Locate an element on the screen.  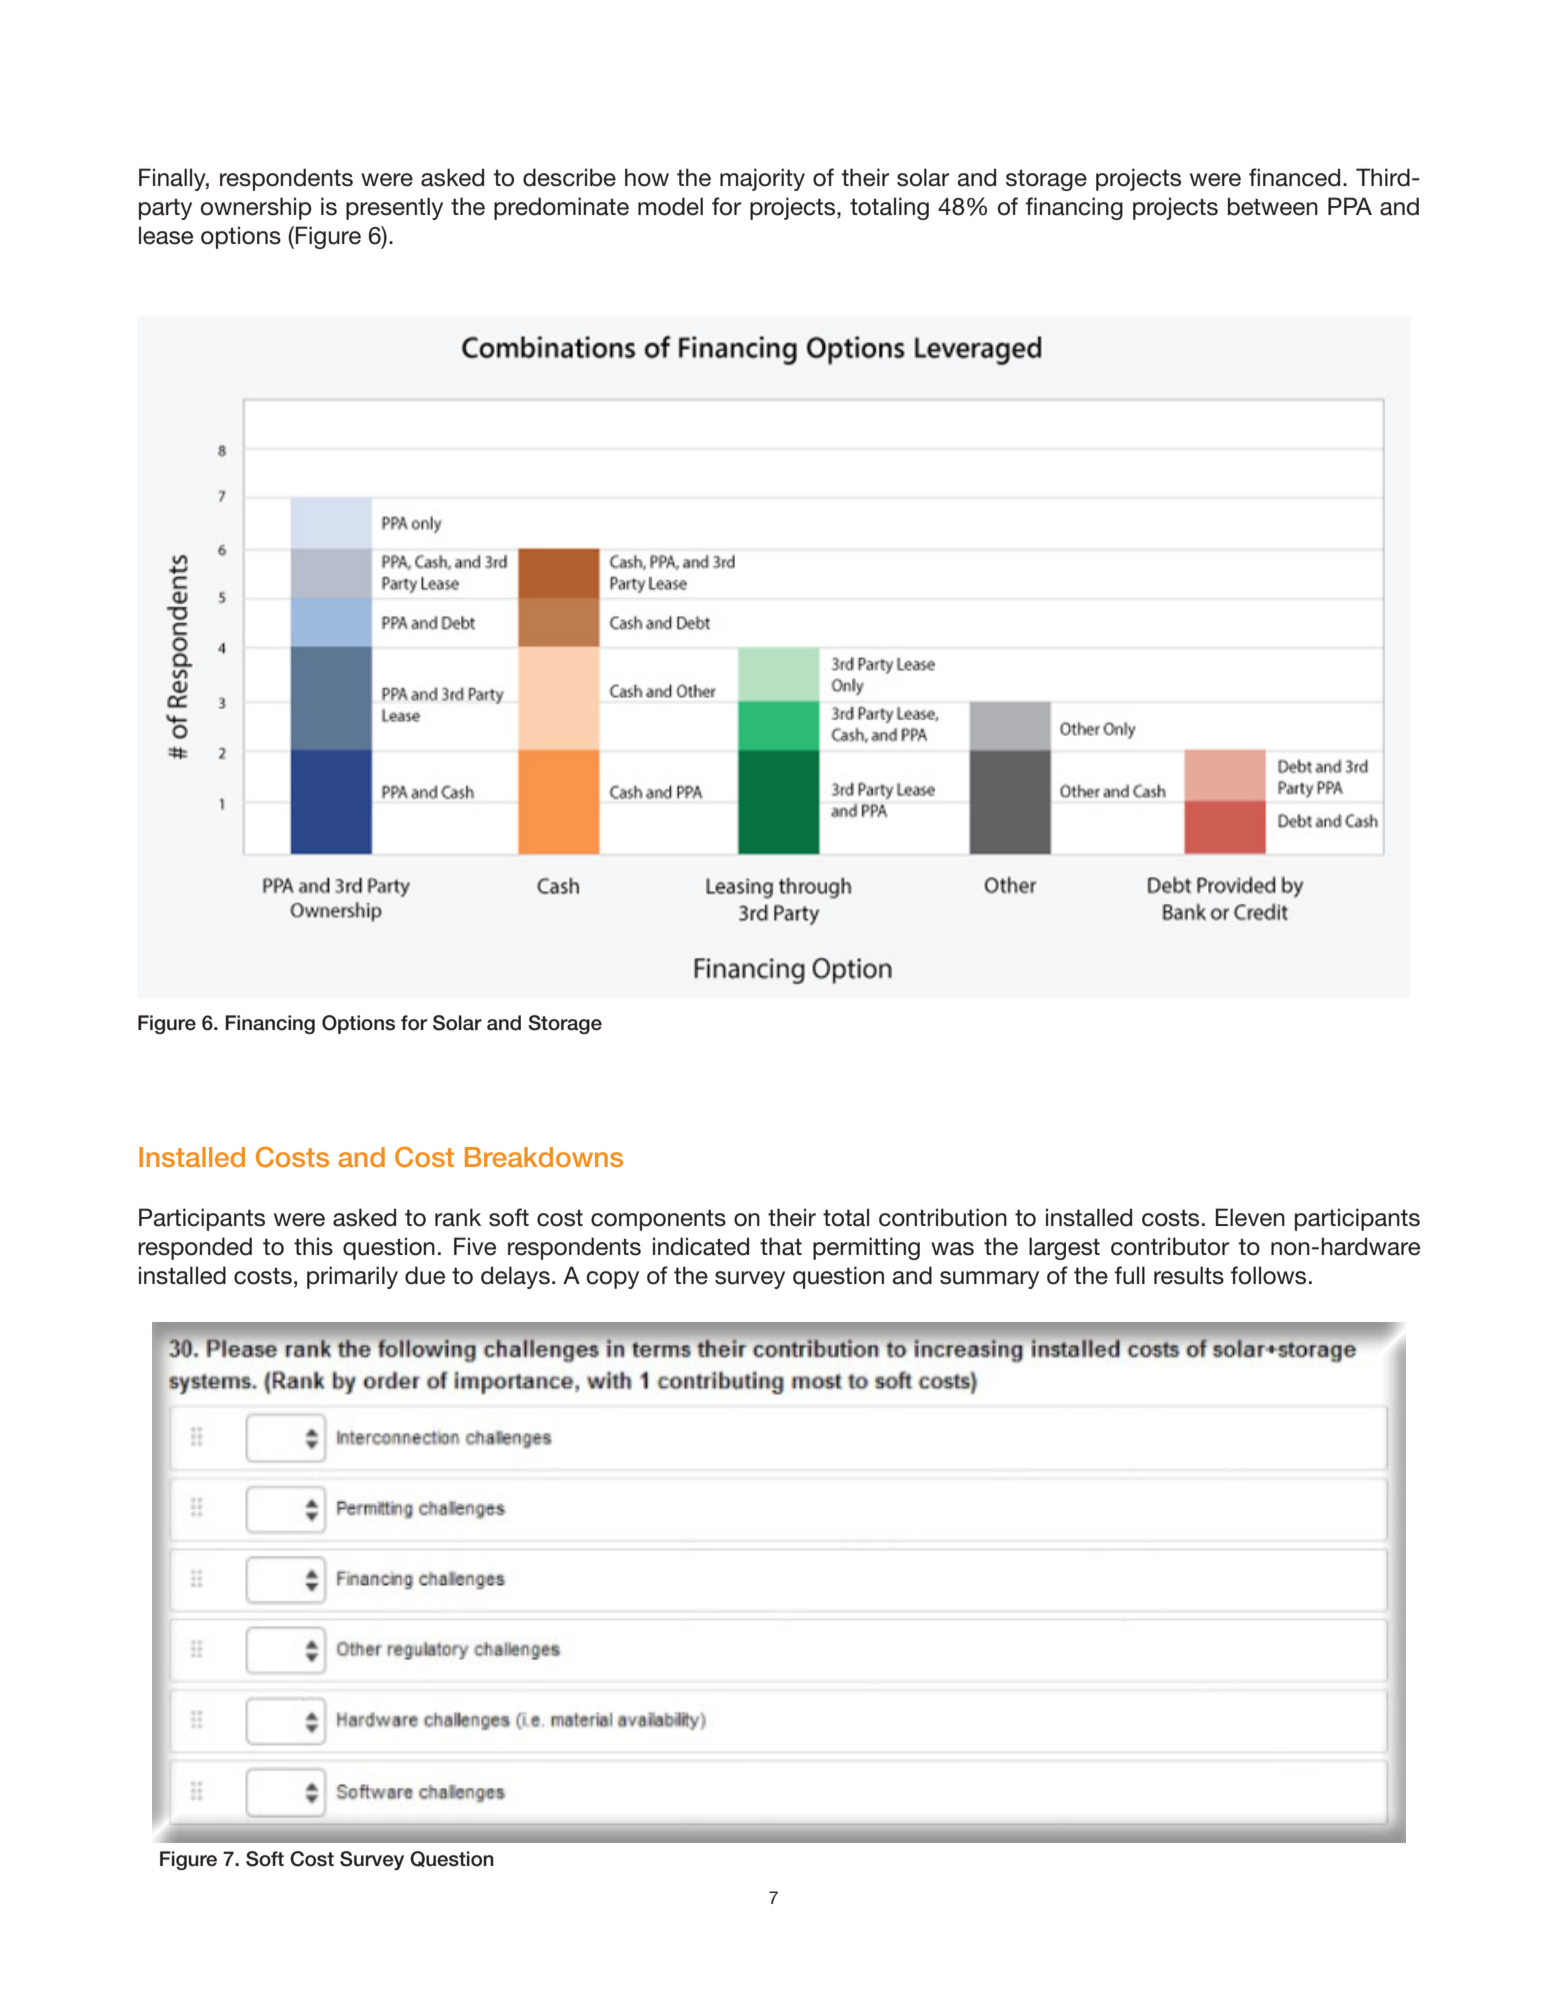
Breakdowns is located at coordinates (544, 1157).
